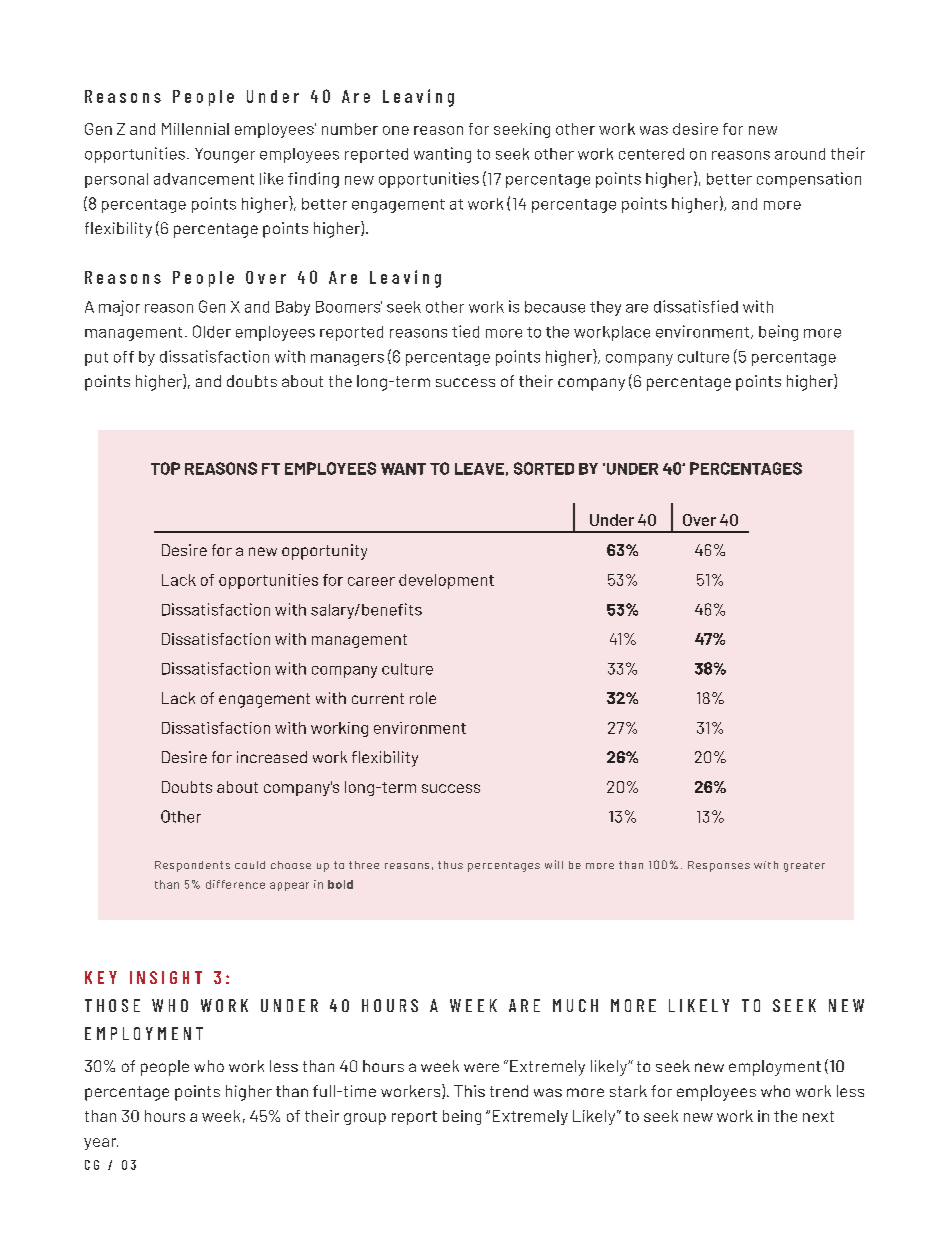  I want to click on advancement, so click(204, 179).
